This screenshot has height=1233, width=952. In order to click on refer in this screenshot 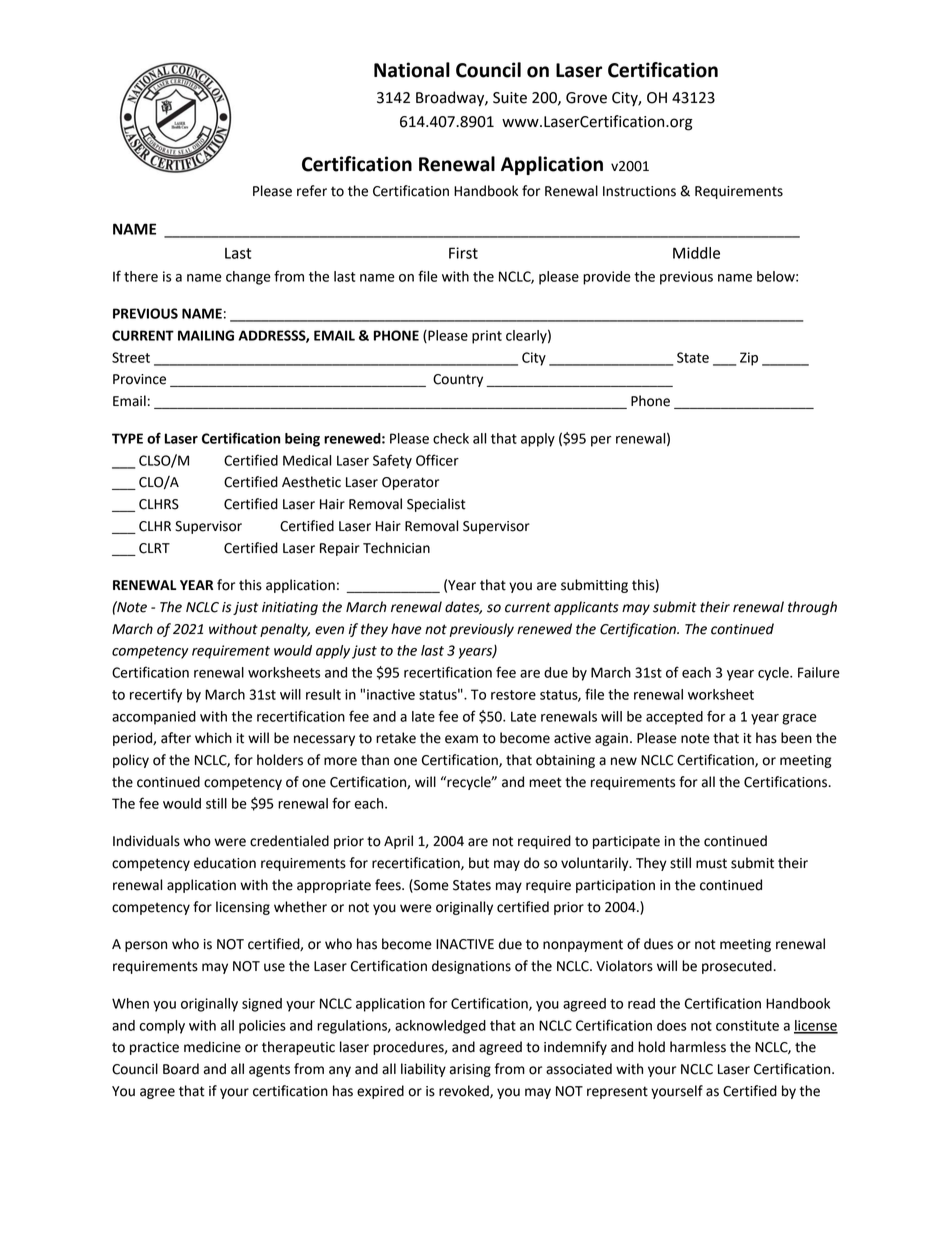, I will do `click(312, 191)`.
